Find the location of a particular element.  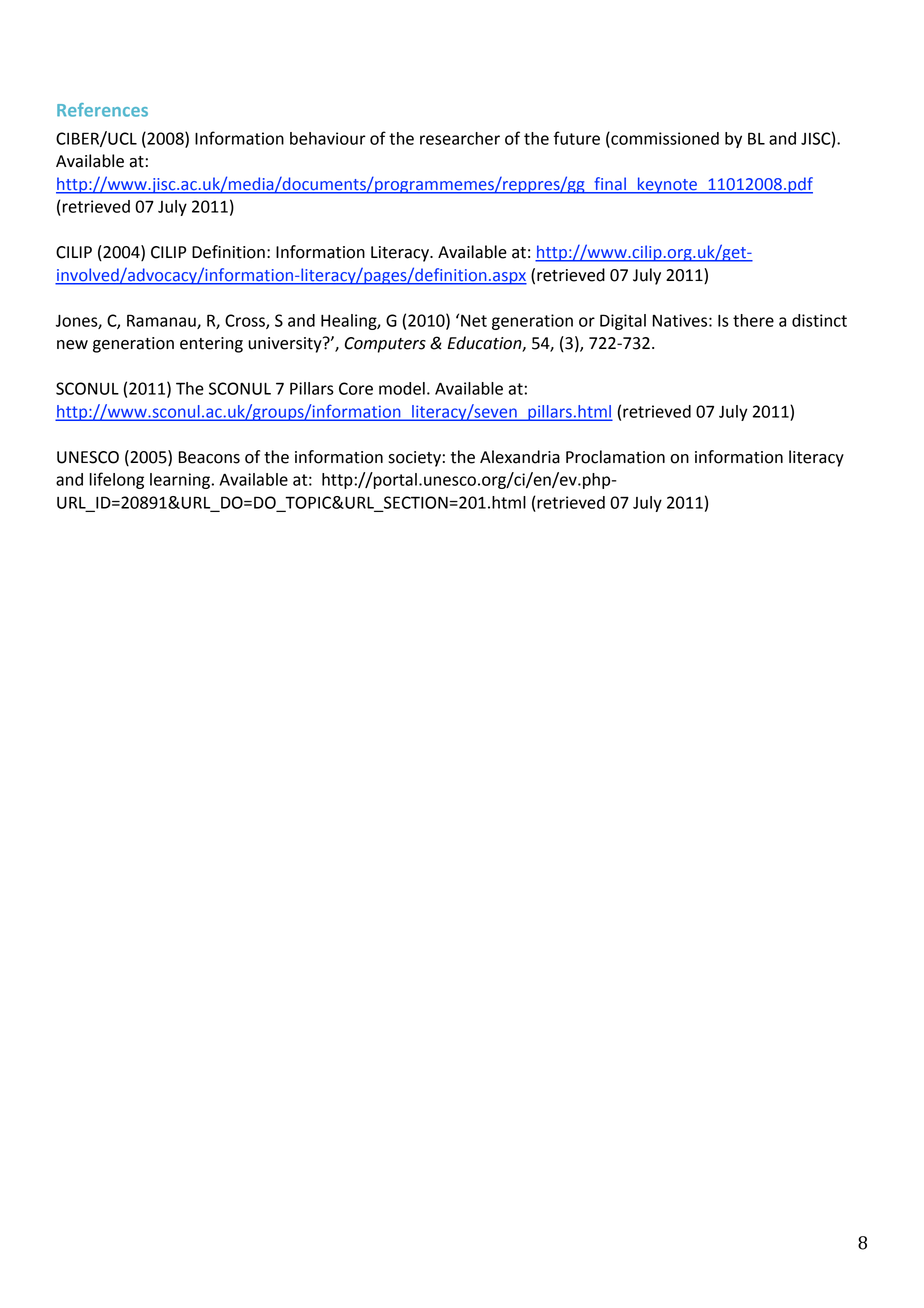

References is located at coordinates (102, 110).
